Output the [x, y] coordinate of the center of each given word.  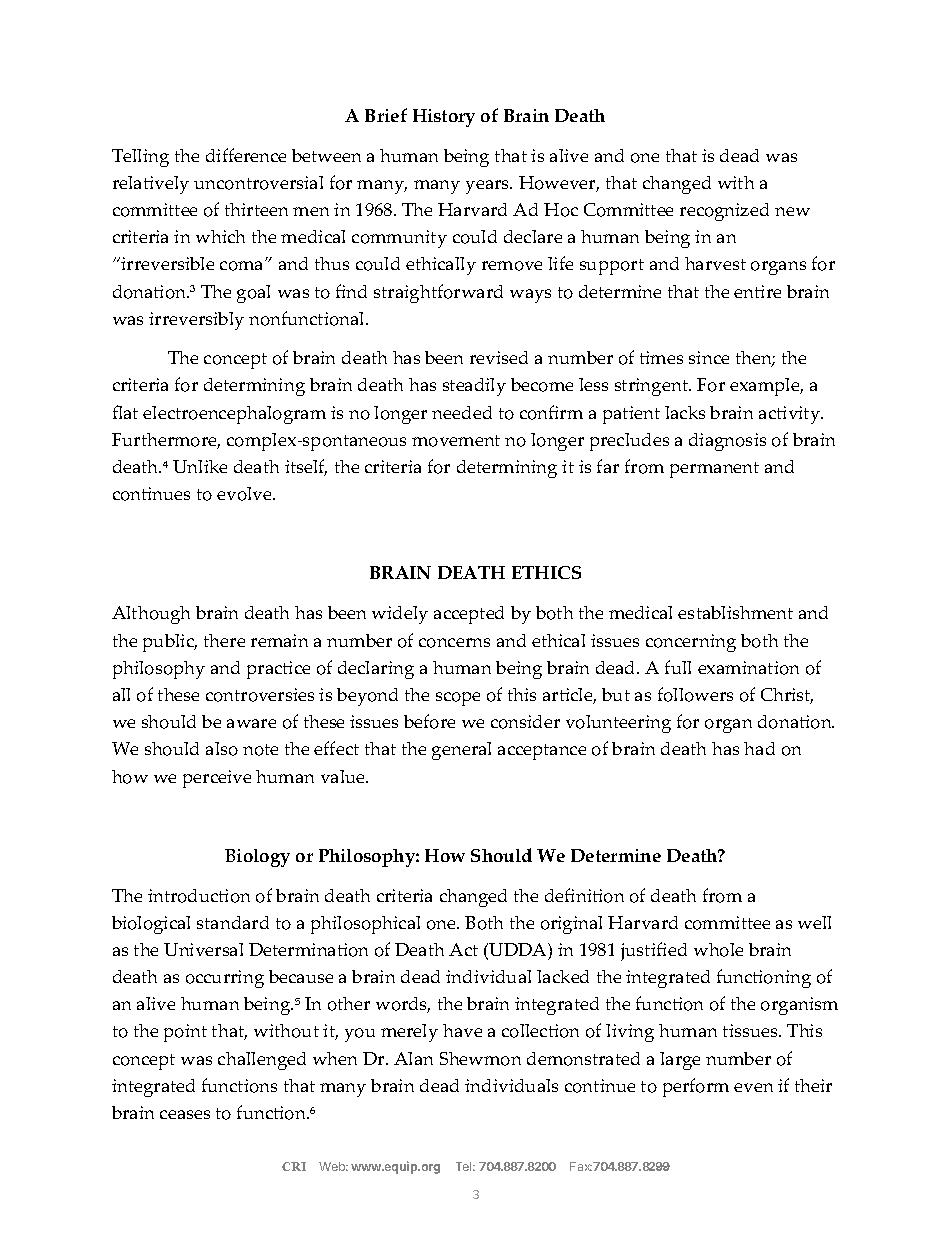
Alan [413, 1058]
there [224, 640]
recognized [724, 212]
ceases [185, 1114]
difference [246, 155]
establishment [735, 612]
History [444, 118]
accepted [469, 615]
